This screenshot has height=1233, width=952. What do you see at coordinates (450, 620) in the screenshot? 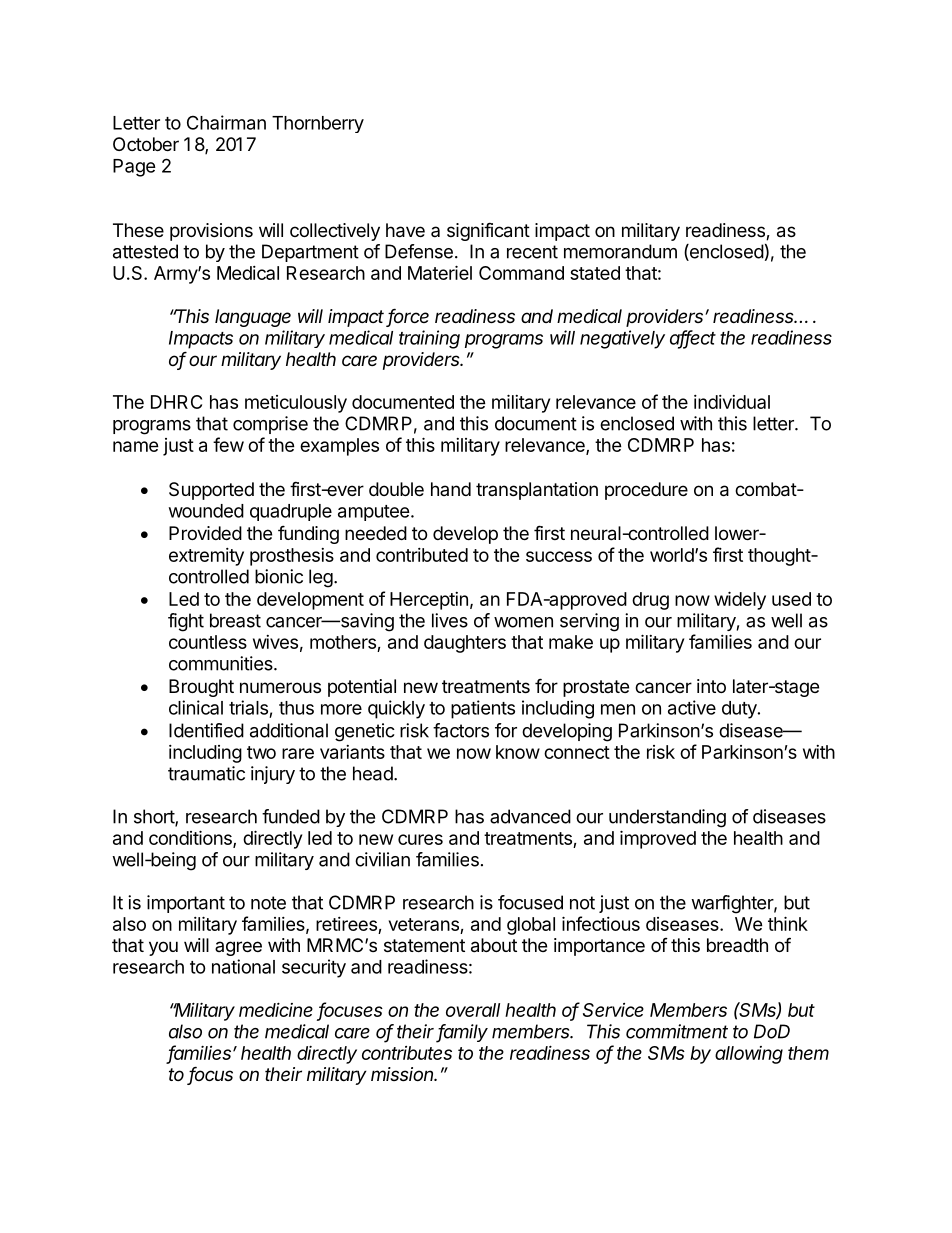
I see `lives` at bounding box center [450, 620].
